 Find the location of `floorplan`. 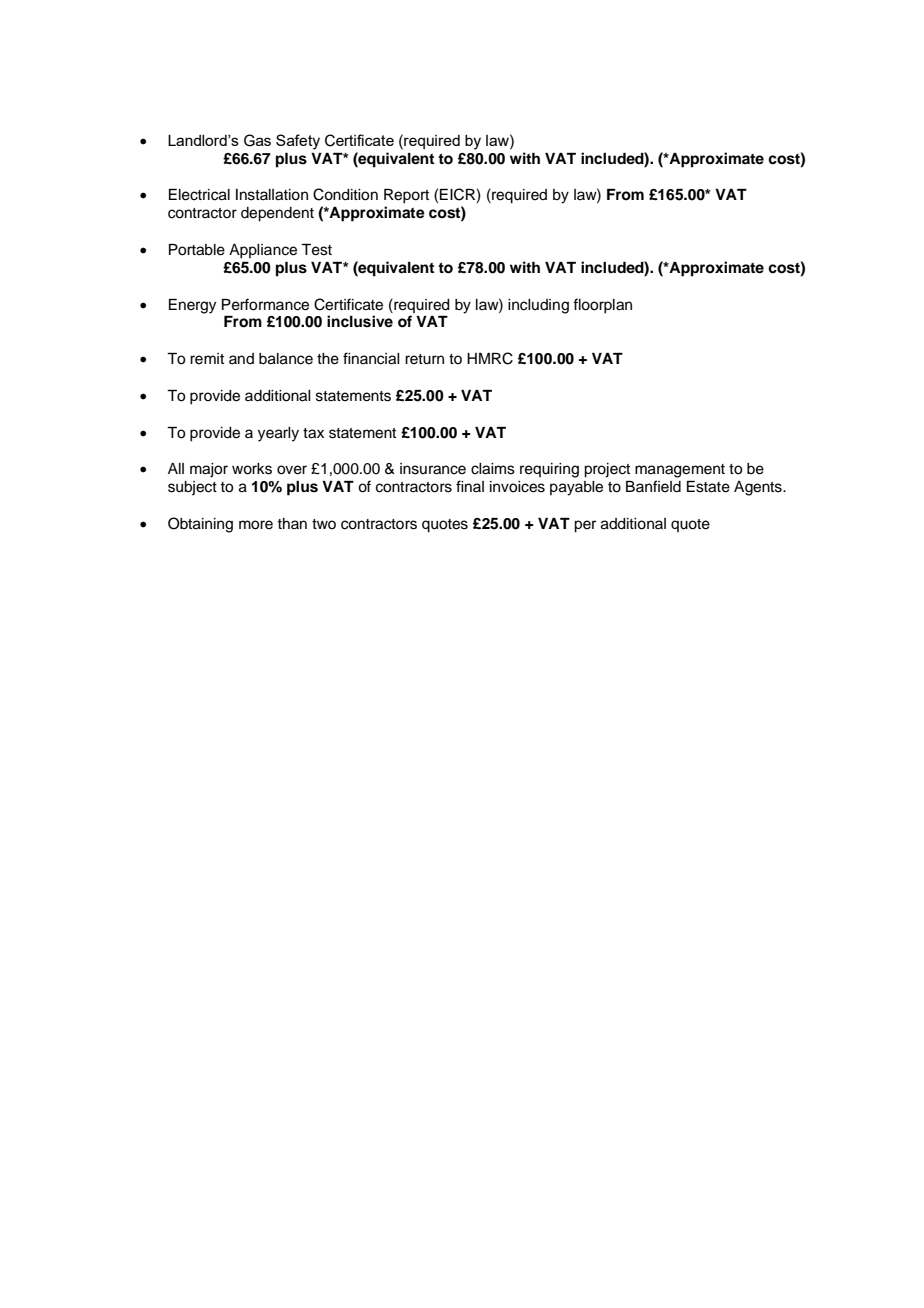

floorplan is located at coordinates (602, 306).
